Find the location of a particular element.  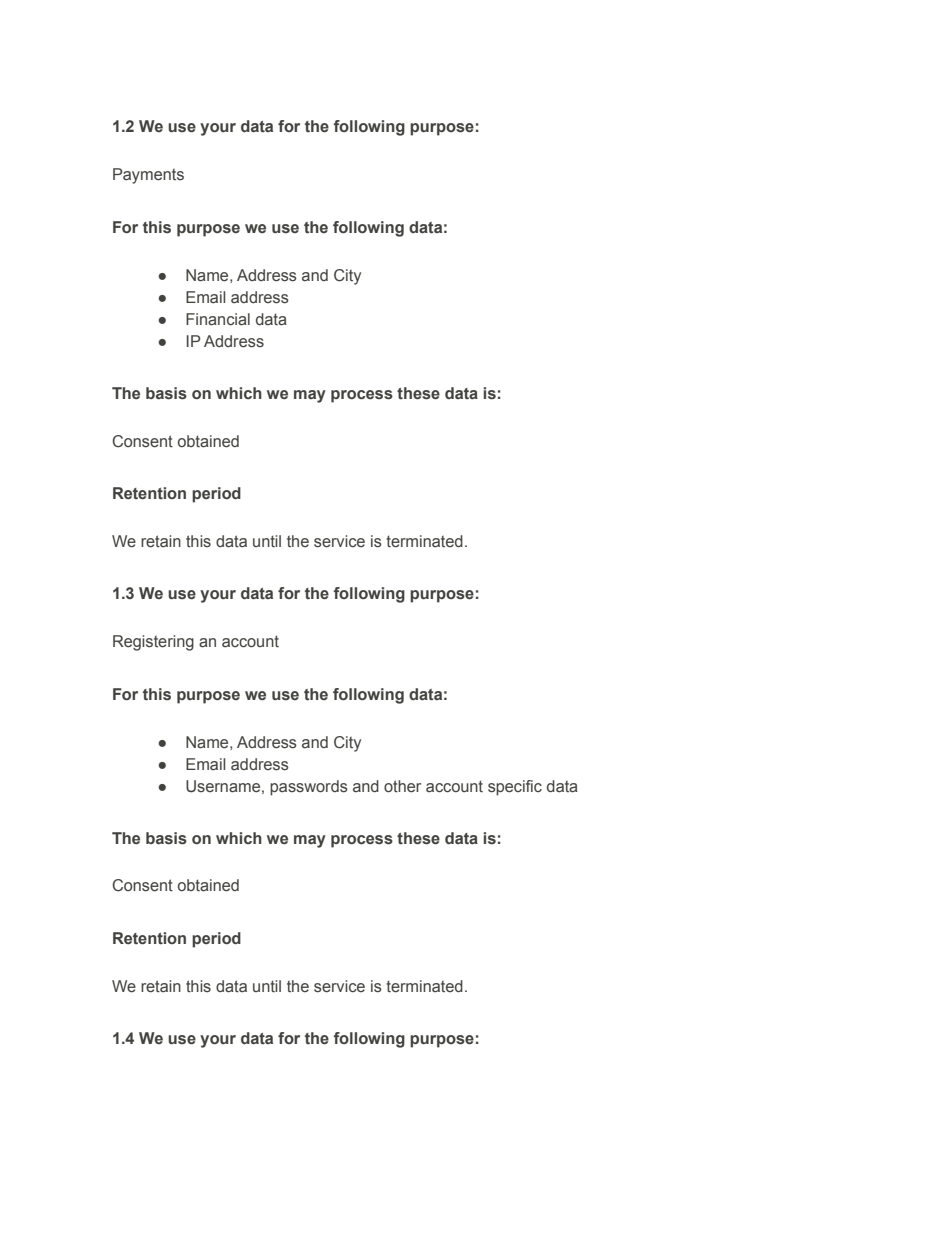

Payments is located at coordinates (148, 176).
